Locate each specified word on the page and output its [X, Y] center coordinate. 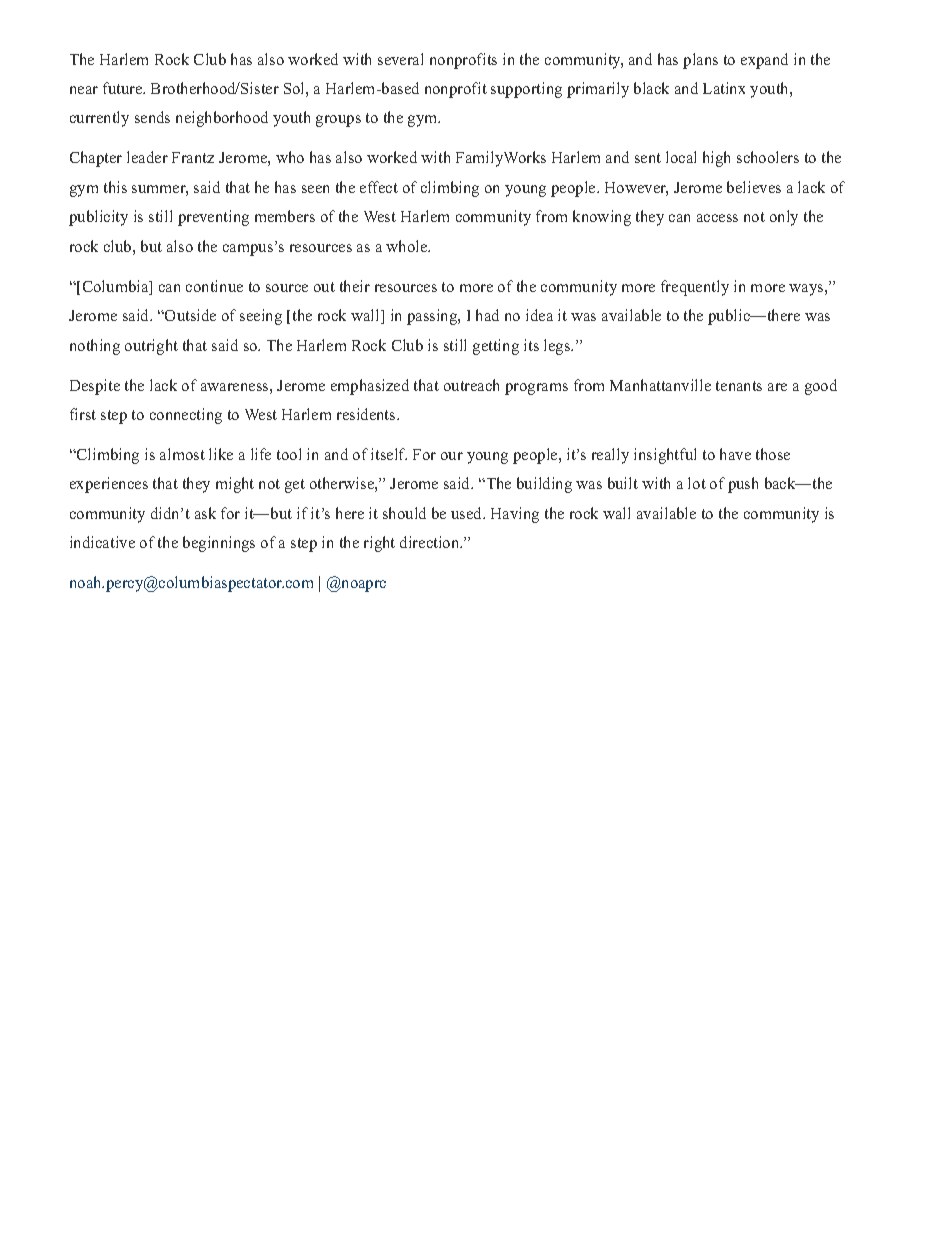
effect [379, 187]
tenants [739, 386]
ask [205, 513]
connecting [186, 416]
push [743, 485]
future [124, 88]
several [400, 59]
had [487, 315]
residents [367, 414]
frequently [695, 288]
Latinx [724, 88]
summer [160, 190]
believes [754, 187]
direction [431, 542]
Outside [189, 315]
